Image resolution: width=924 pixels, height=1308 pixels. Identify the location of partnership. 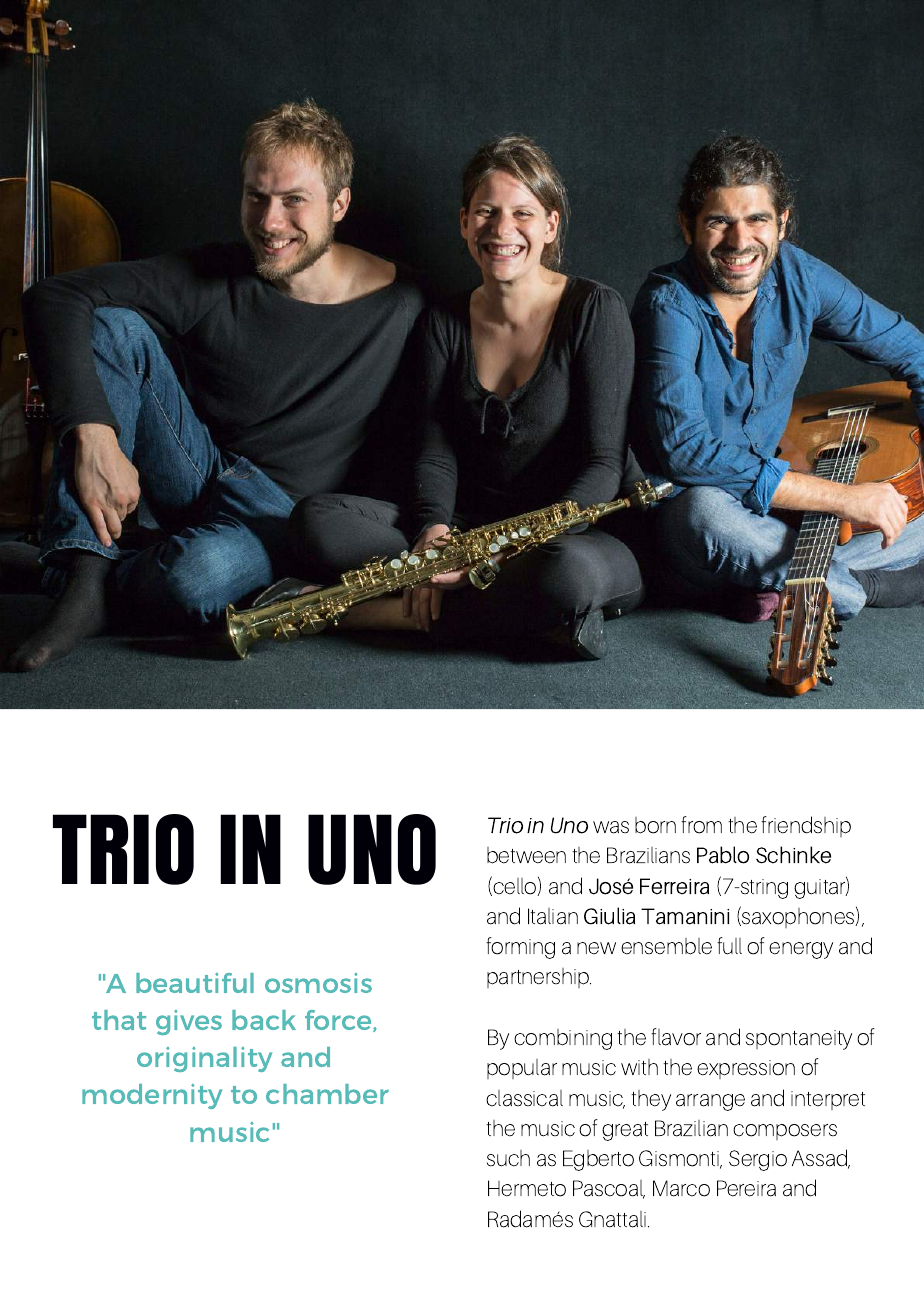
(539, 978).
